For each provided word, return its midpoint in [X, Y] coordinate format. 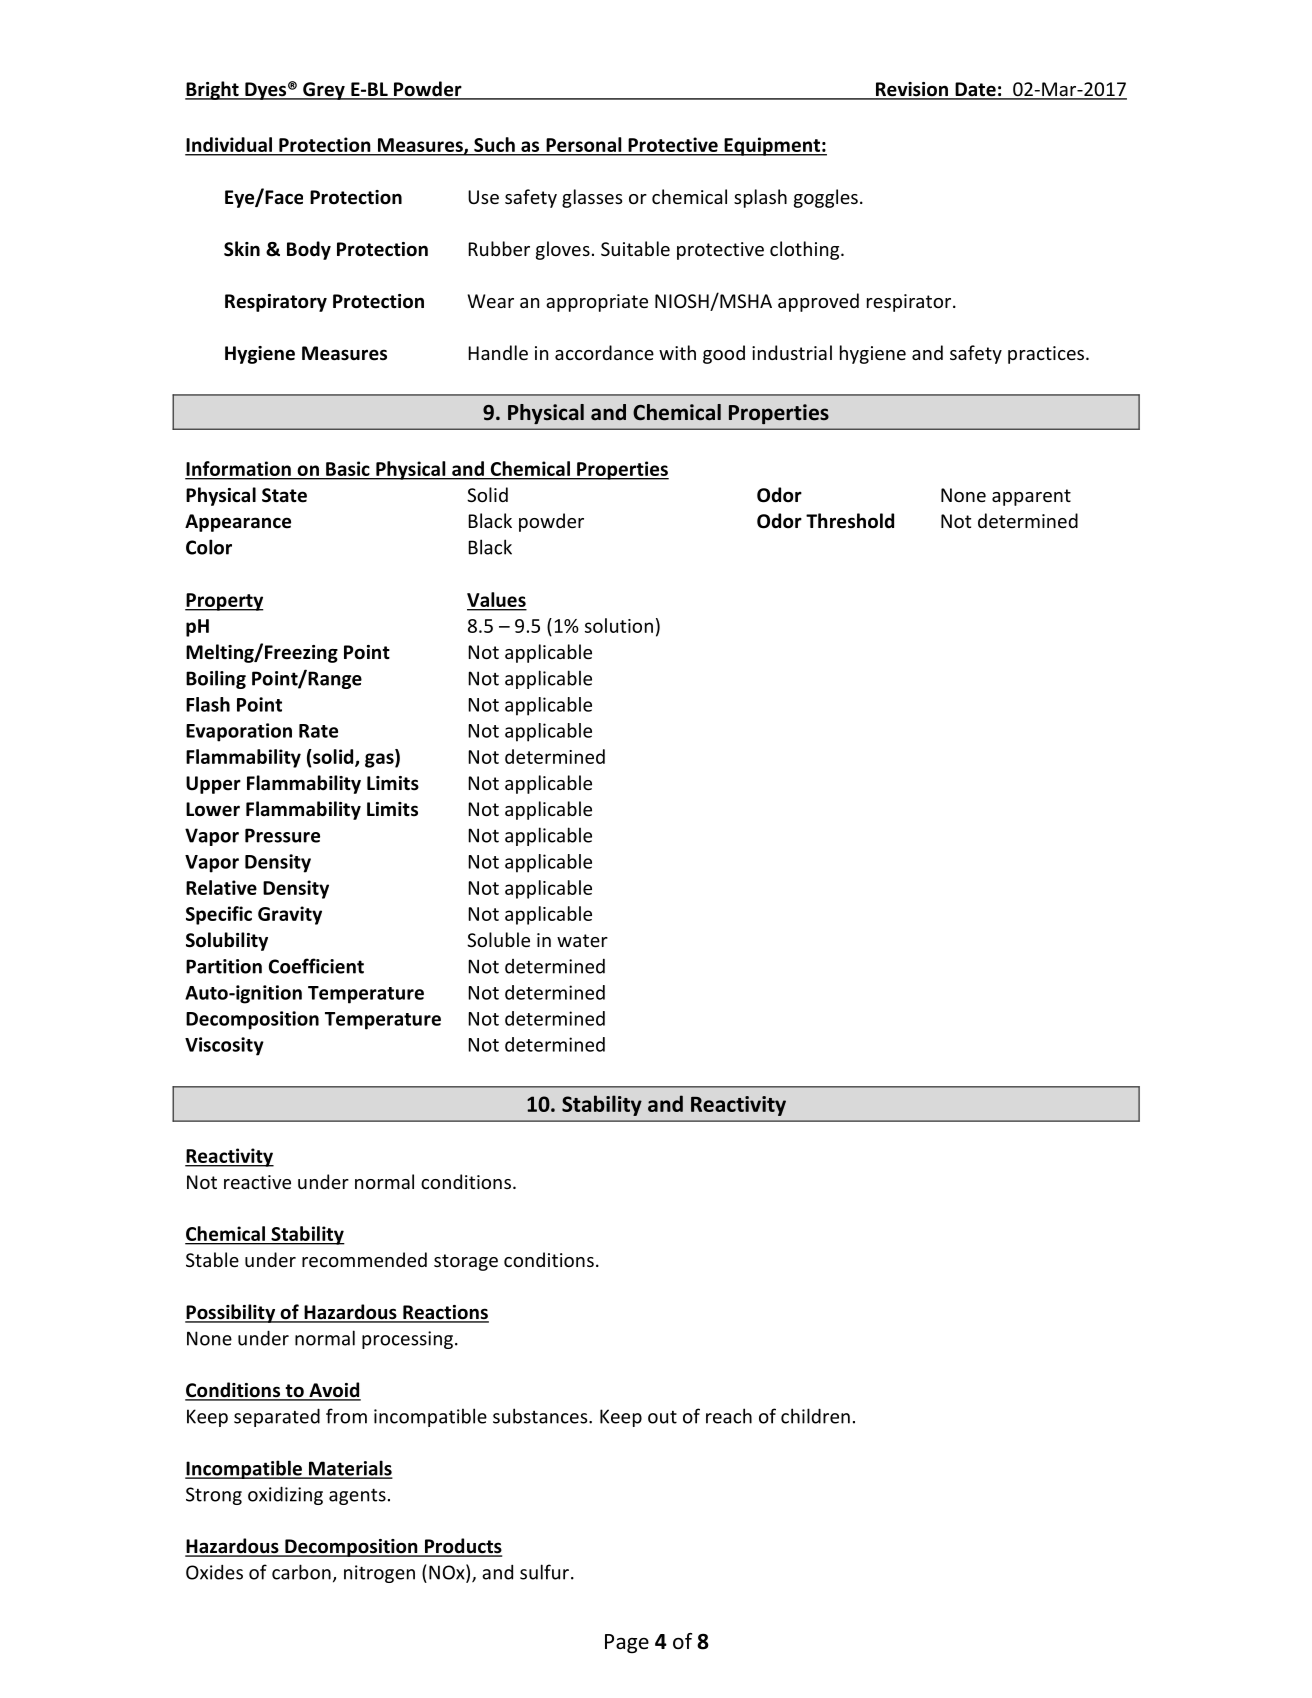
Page [627, 1644]
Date [975, 90]
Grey [324, 91]
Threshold [850, 521]
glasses [592, 198]
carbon [301, 1572]
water [582, 940]
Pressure [282, 835]
